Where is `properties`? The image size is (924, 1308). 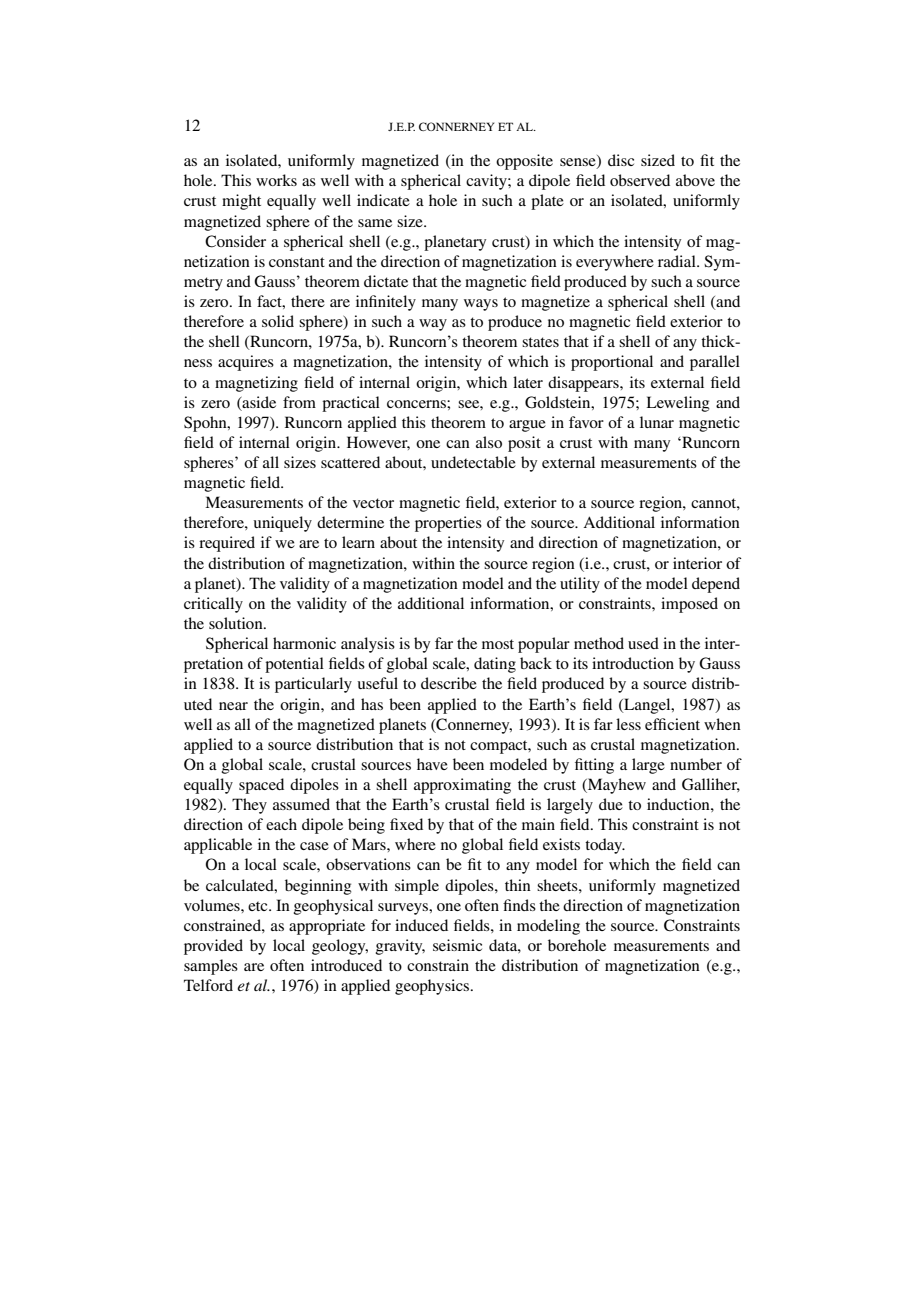
properties is located at coordinates (448, 524).
